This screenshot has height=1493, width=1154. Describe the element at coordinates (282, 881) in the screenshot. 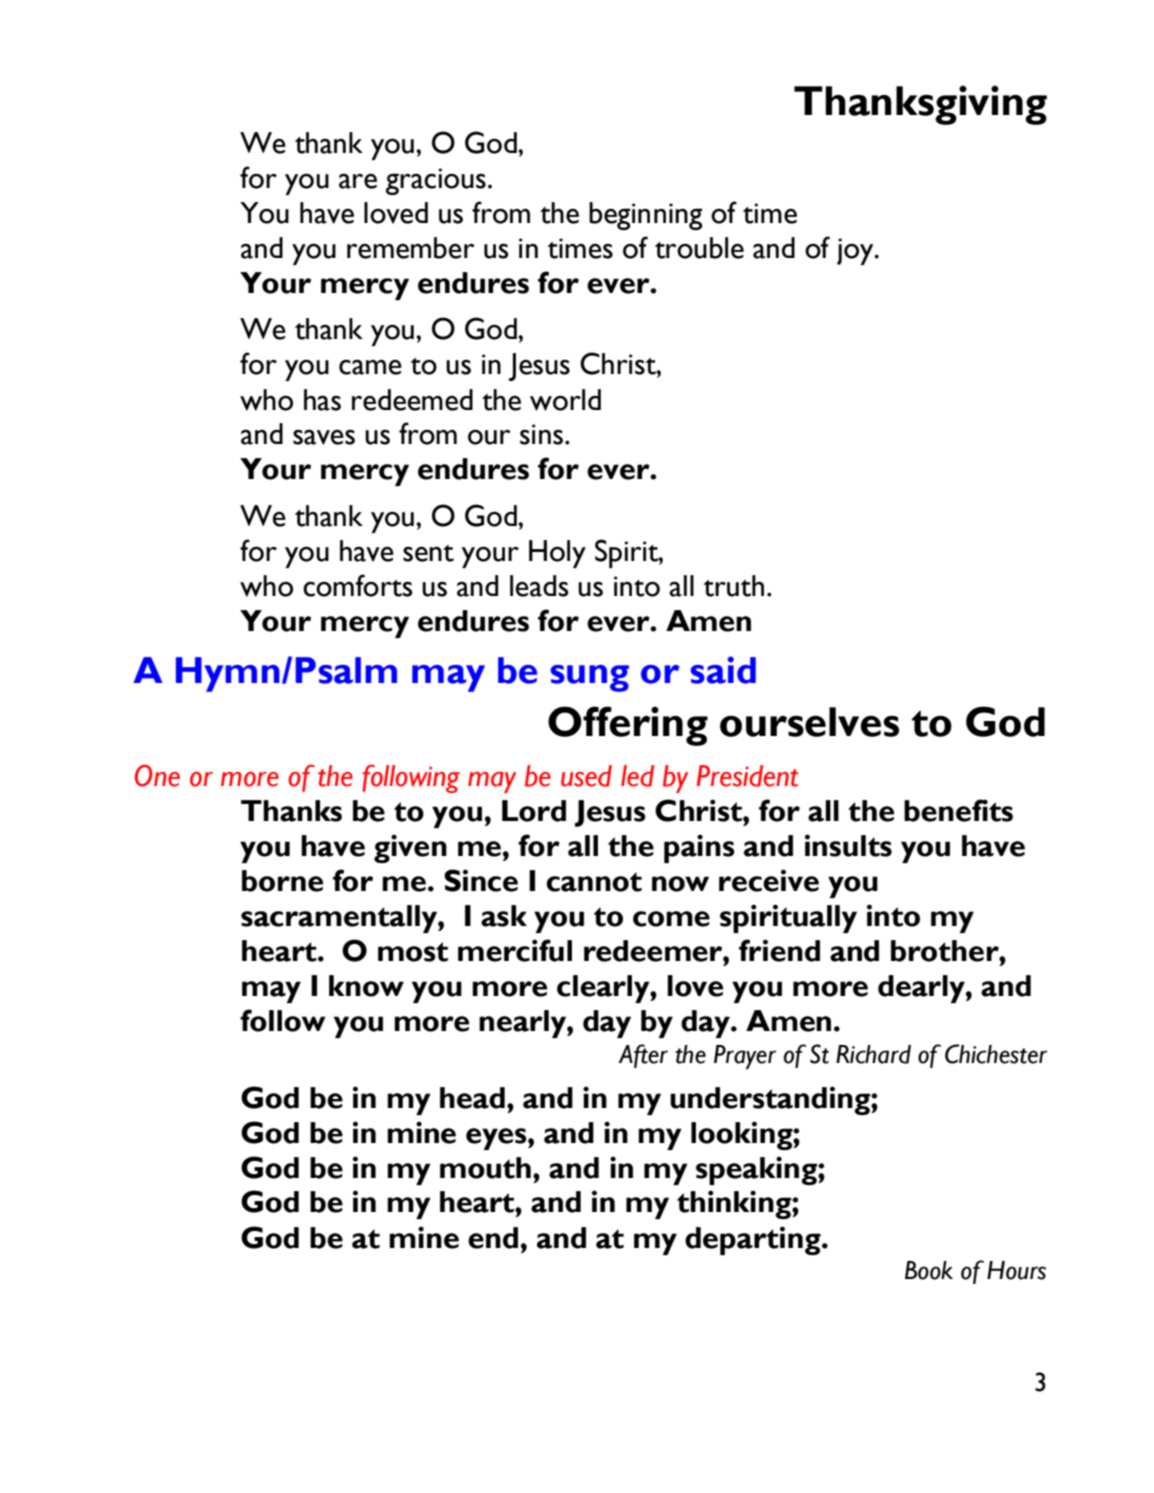

I see `borne` at that location.
